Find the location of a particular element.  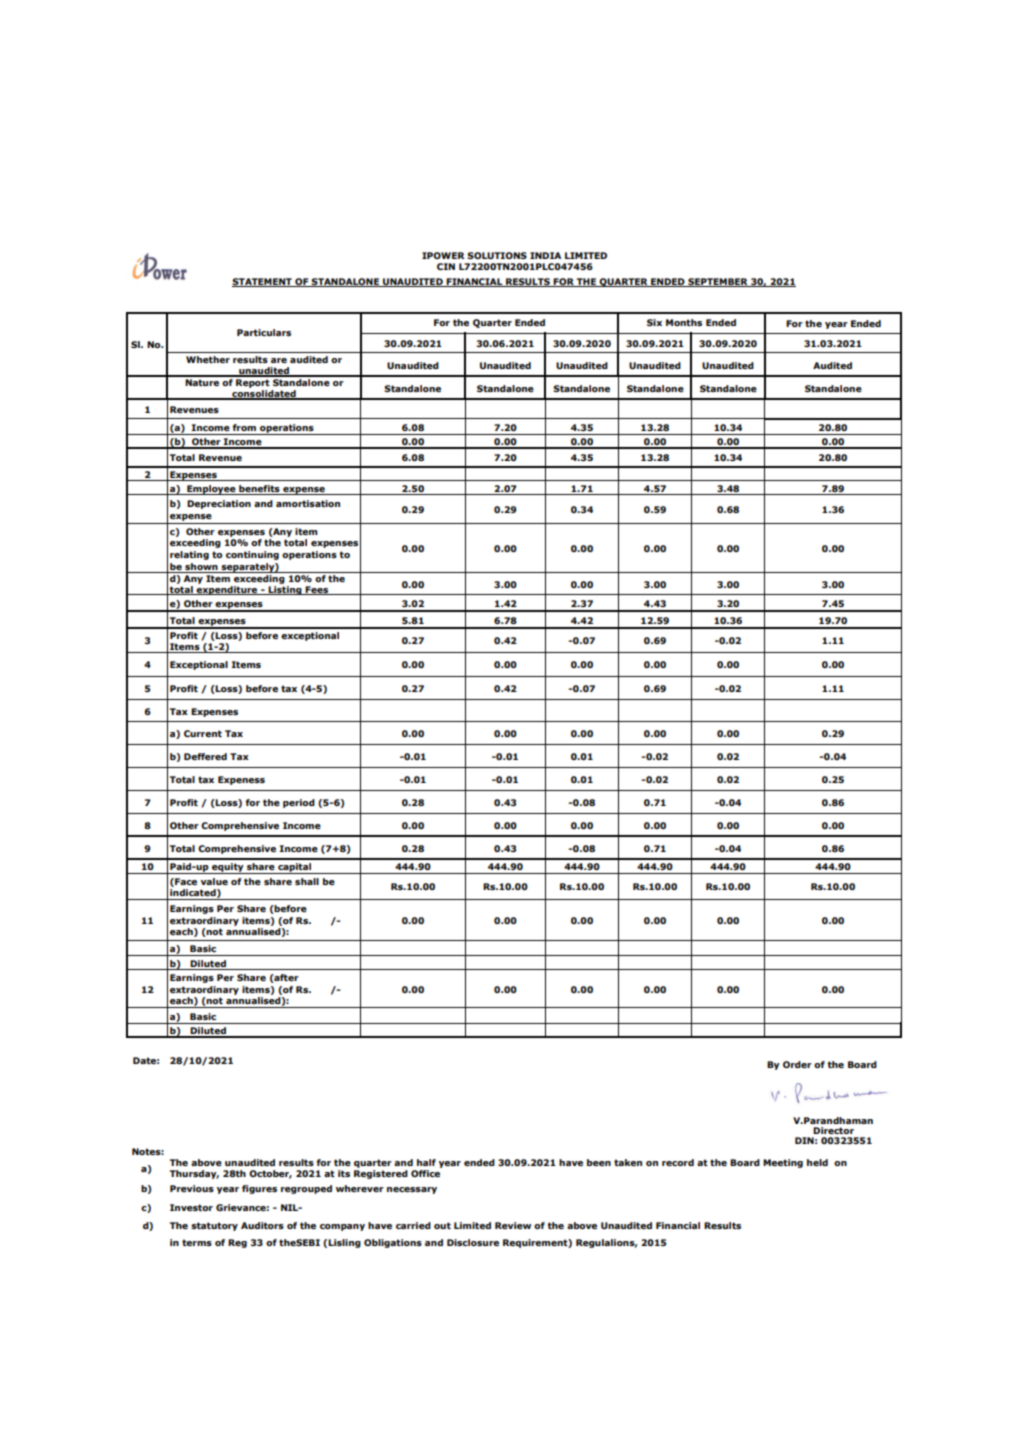

Employee is located at coordinates (211, 490).
